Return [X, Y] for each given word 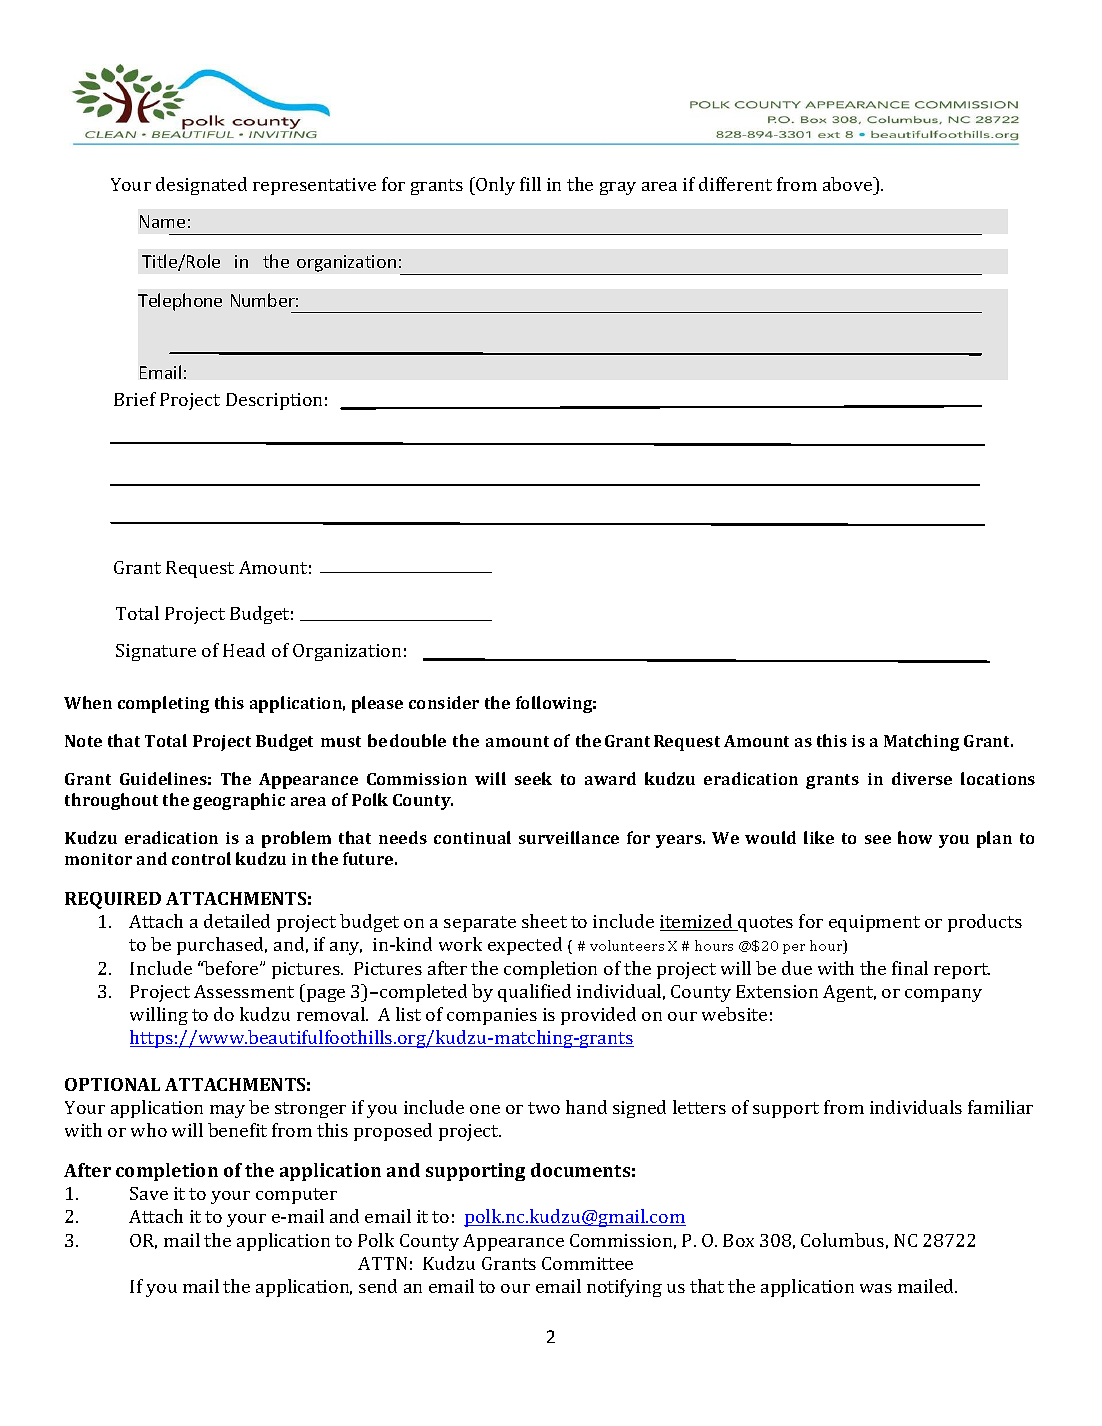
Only [495, 186]
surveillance [569, 837]
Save [149, 1193]
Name [162, 221]
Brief [135, 399]
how [915, 837]
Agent [849, 993]
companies [492, 1016]
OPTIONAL [112, 1084]
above [849, 184]
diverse [922, 778]
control [201, 858]
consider [444, 702]
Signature [156, 652]
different [735, 184]
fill [530, 184]
